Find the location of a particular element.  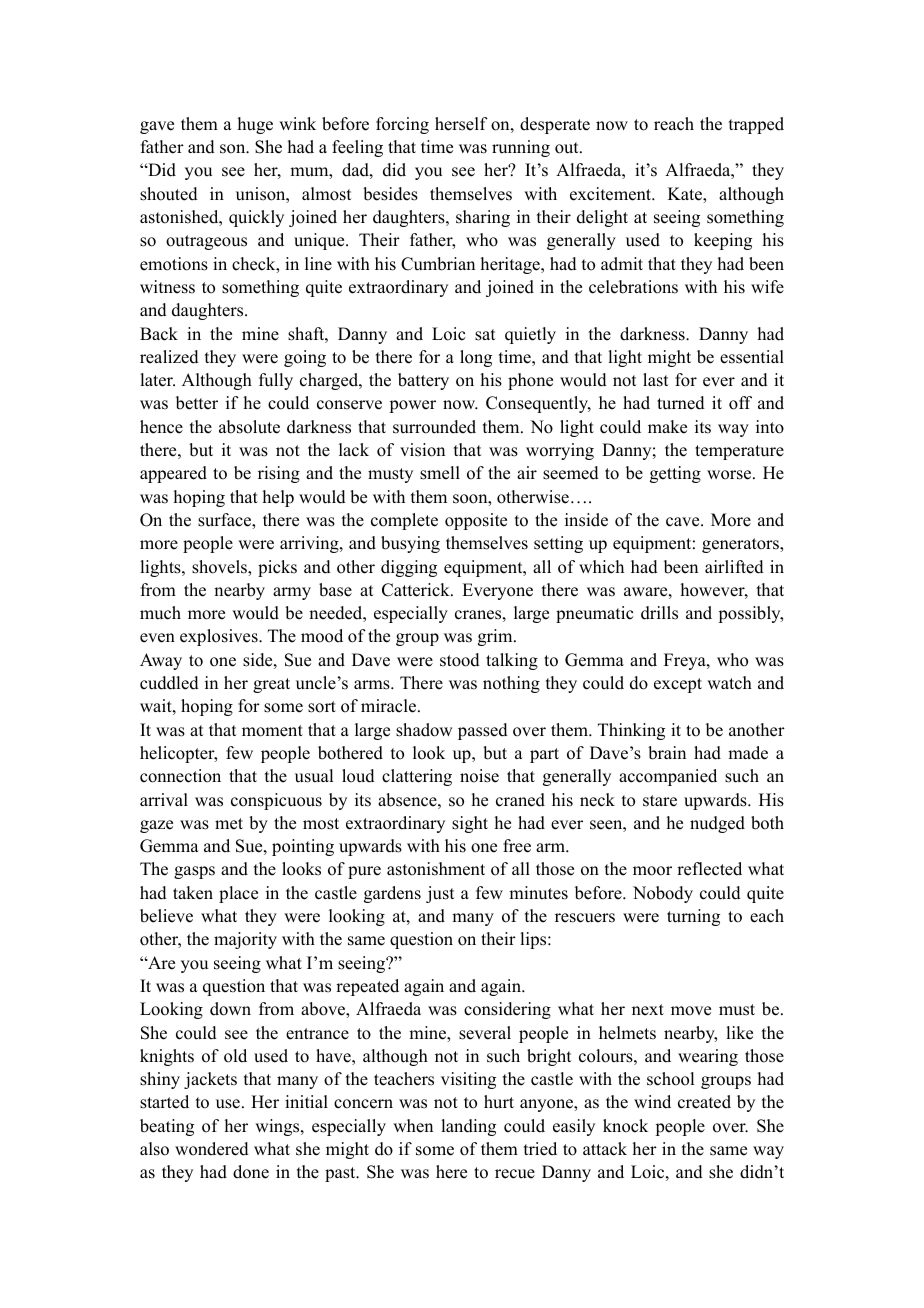

better is located at coordinates (197, 403).
